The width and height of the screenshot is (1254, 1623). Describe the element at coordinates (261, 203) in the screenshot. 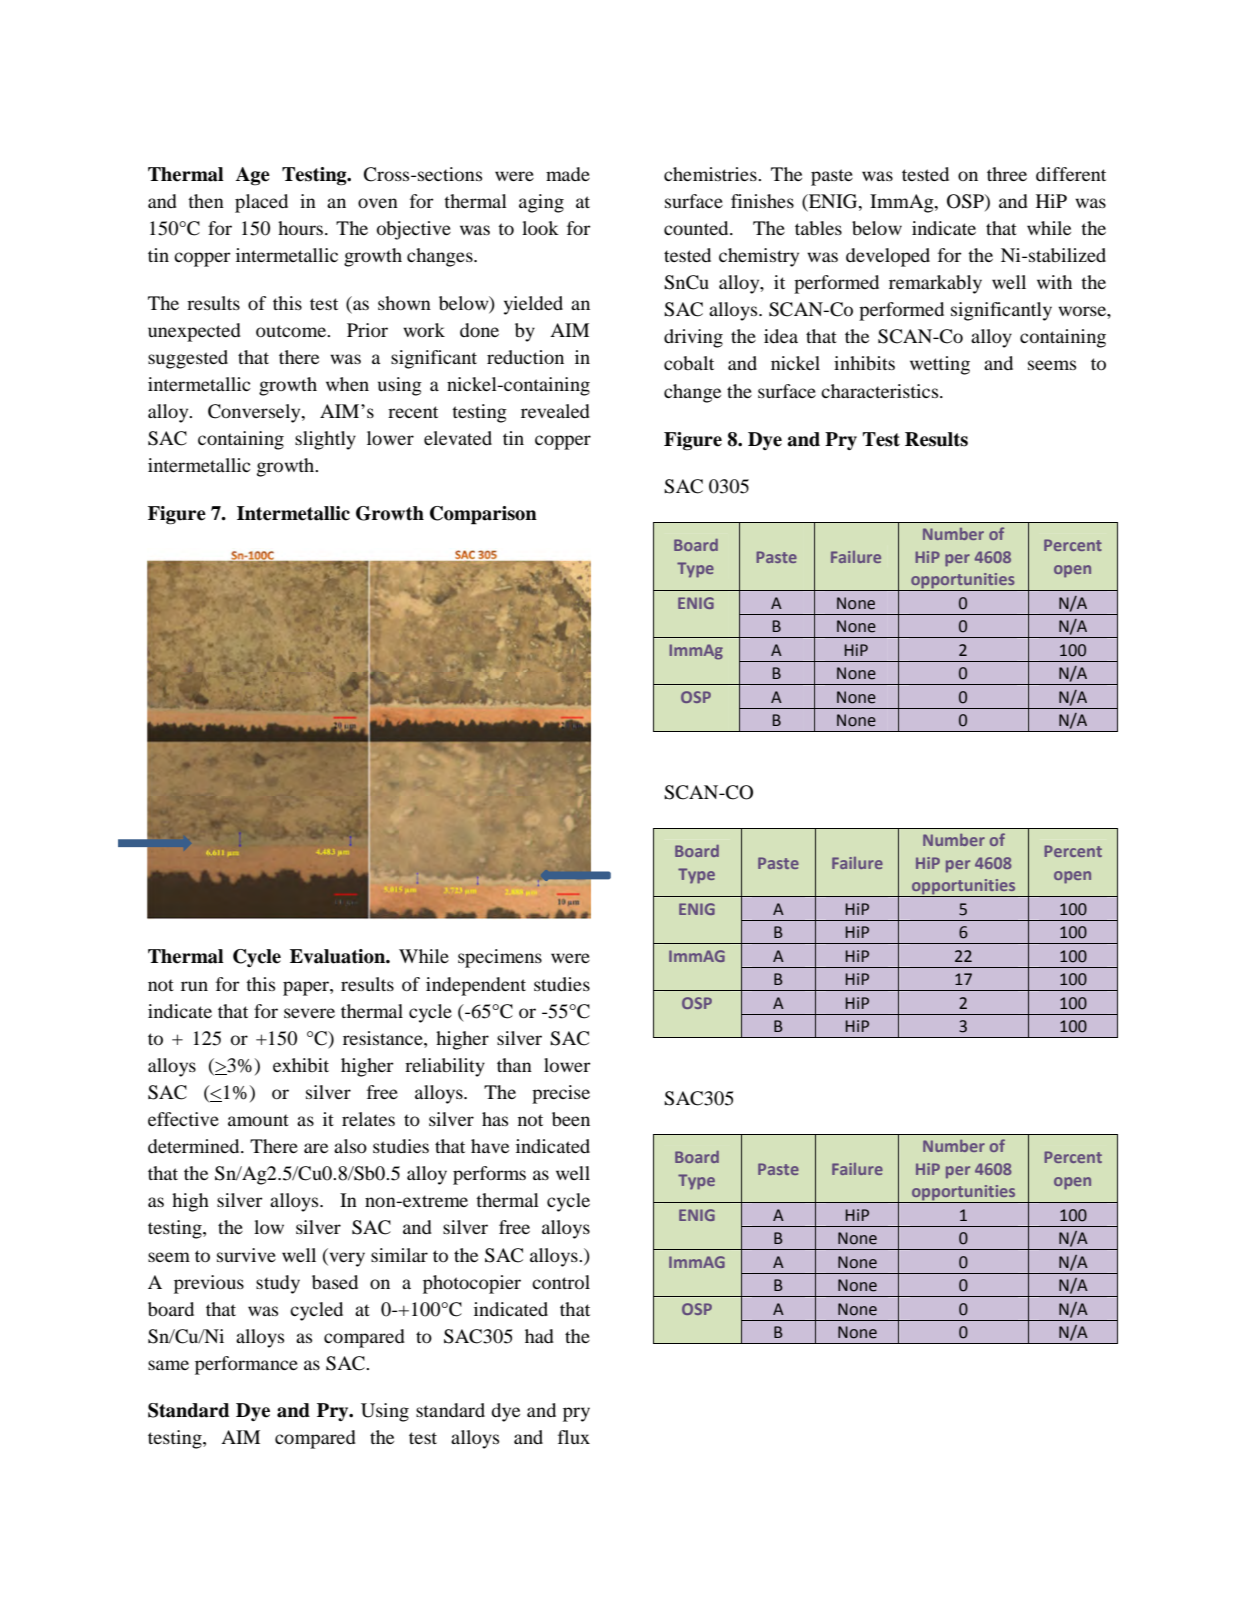

I see `placed` at that location.
